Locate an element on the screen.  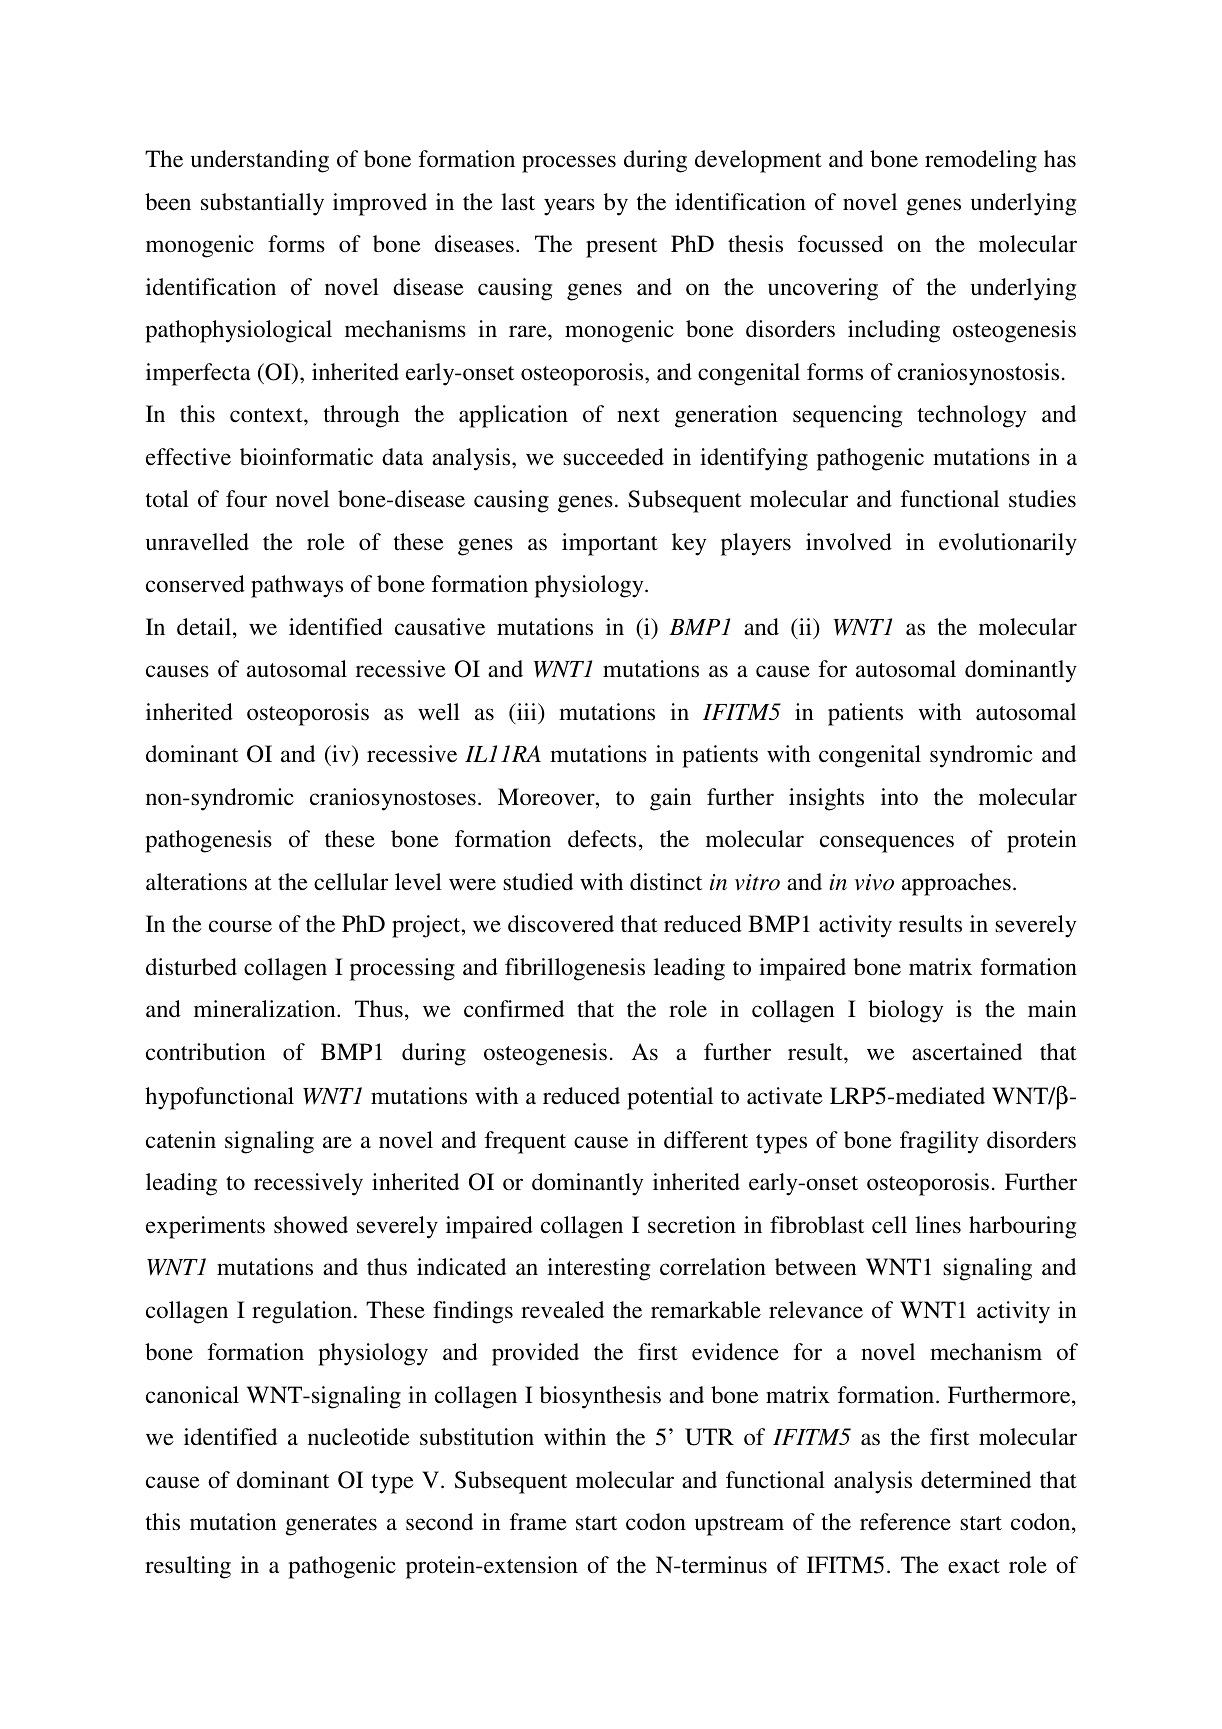
reference is located at coordinates (905, 1522).
